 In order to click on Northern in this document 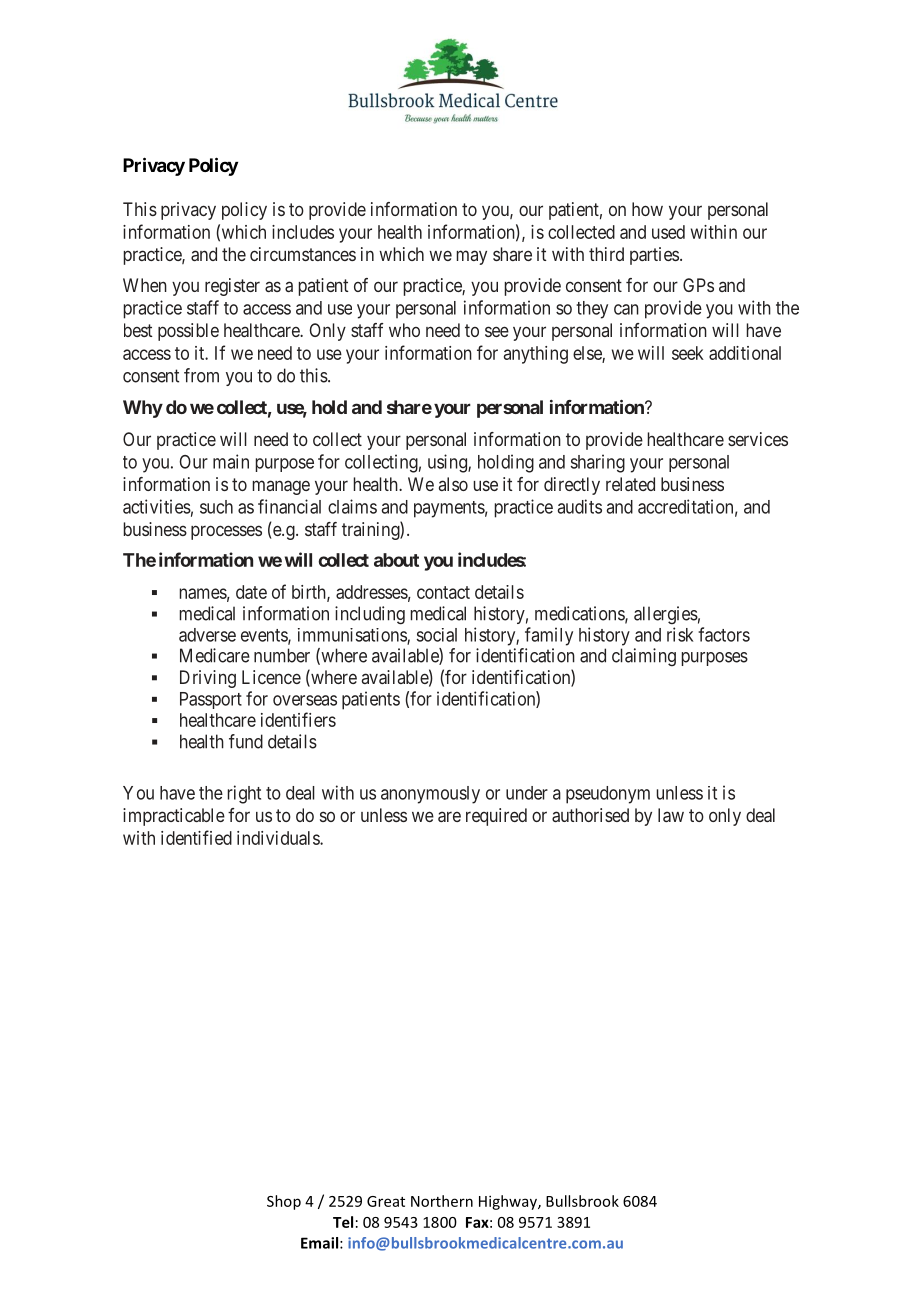, I will do `click(442, 1201)`.
